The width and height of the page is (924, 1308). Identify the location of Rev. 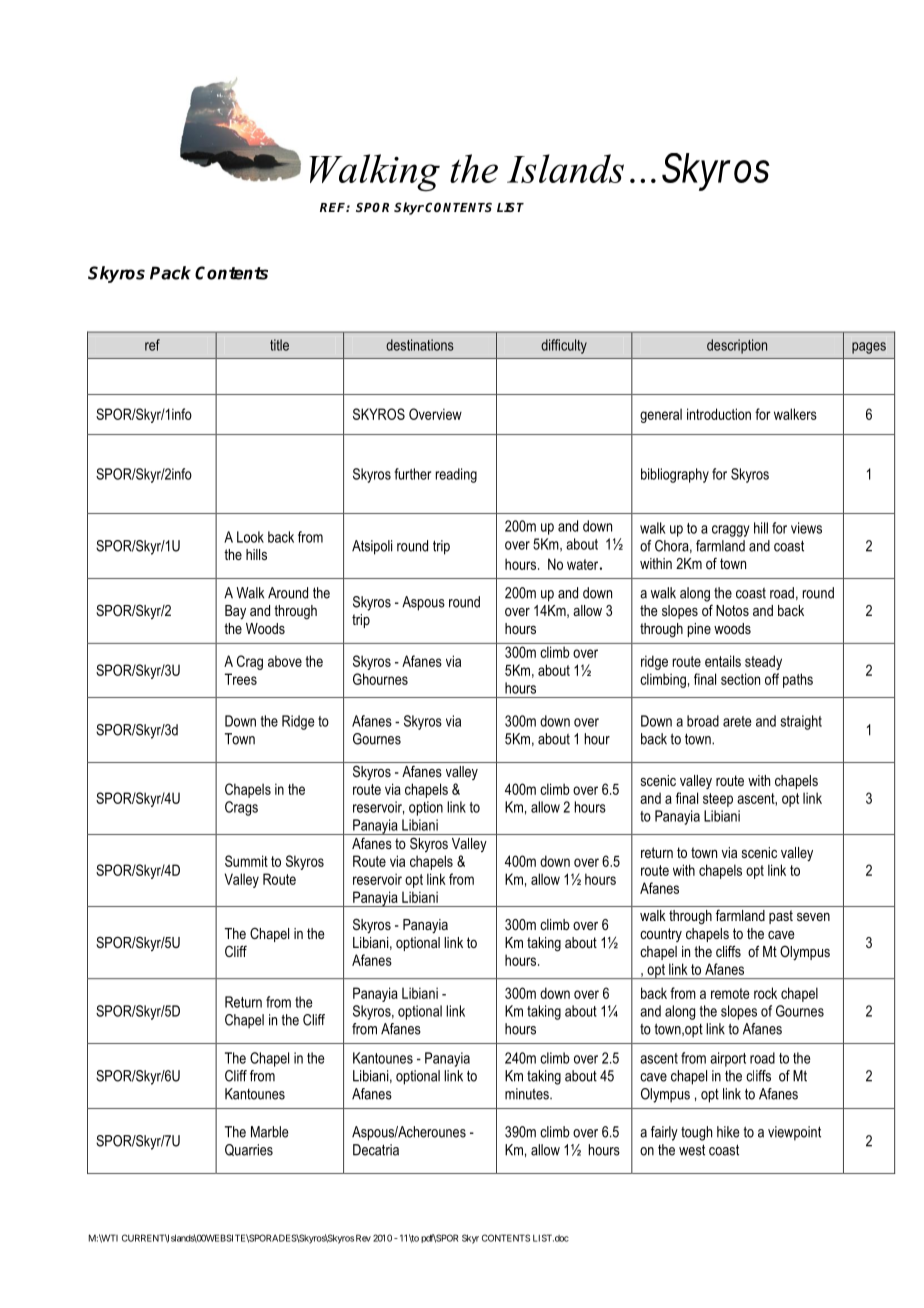
(363, 1238).
